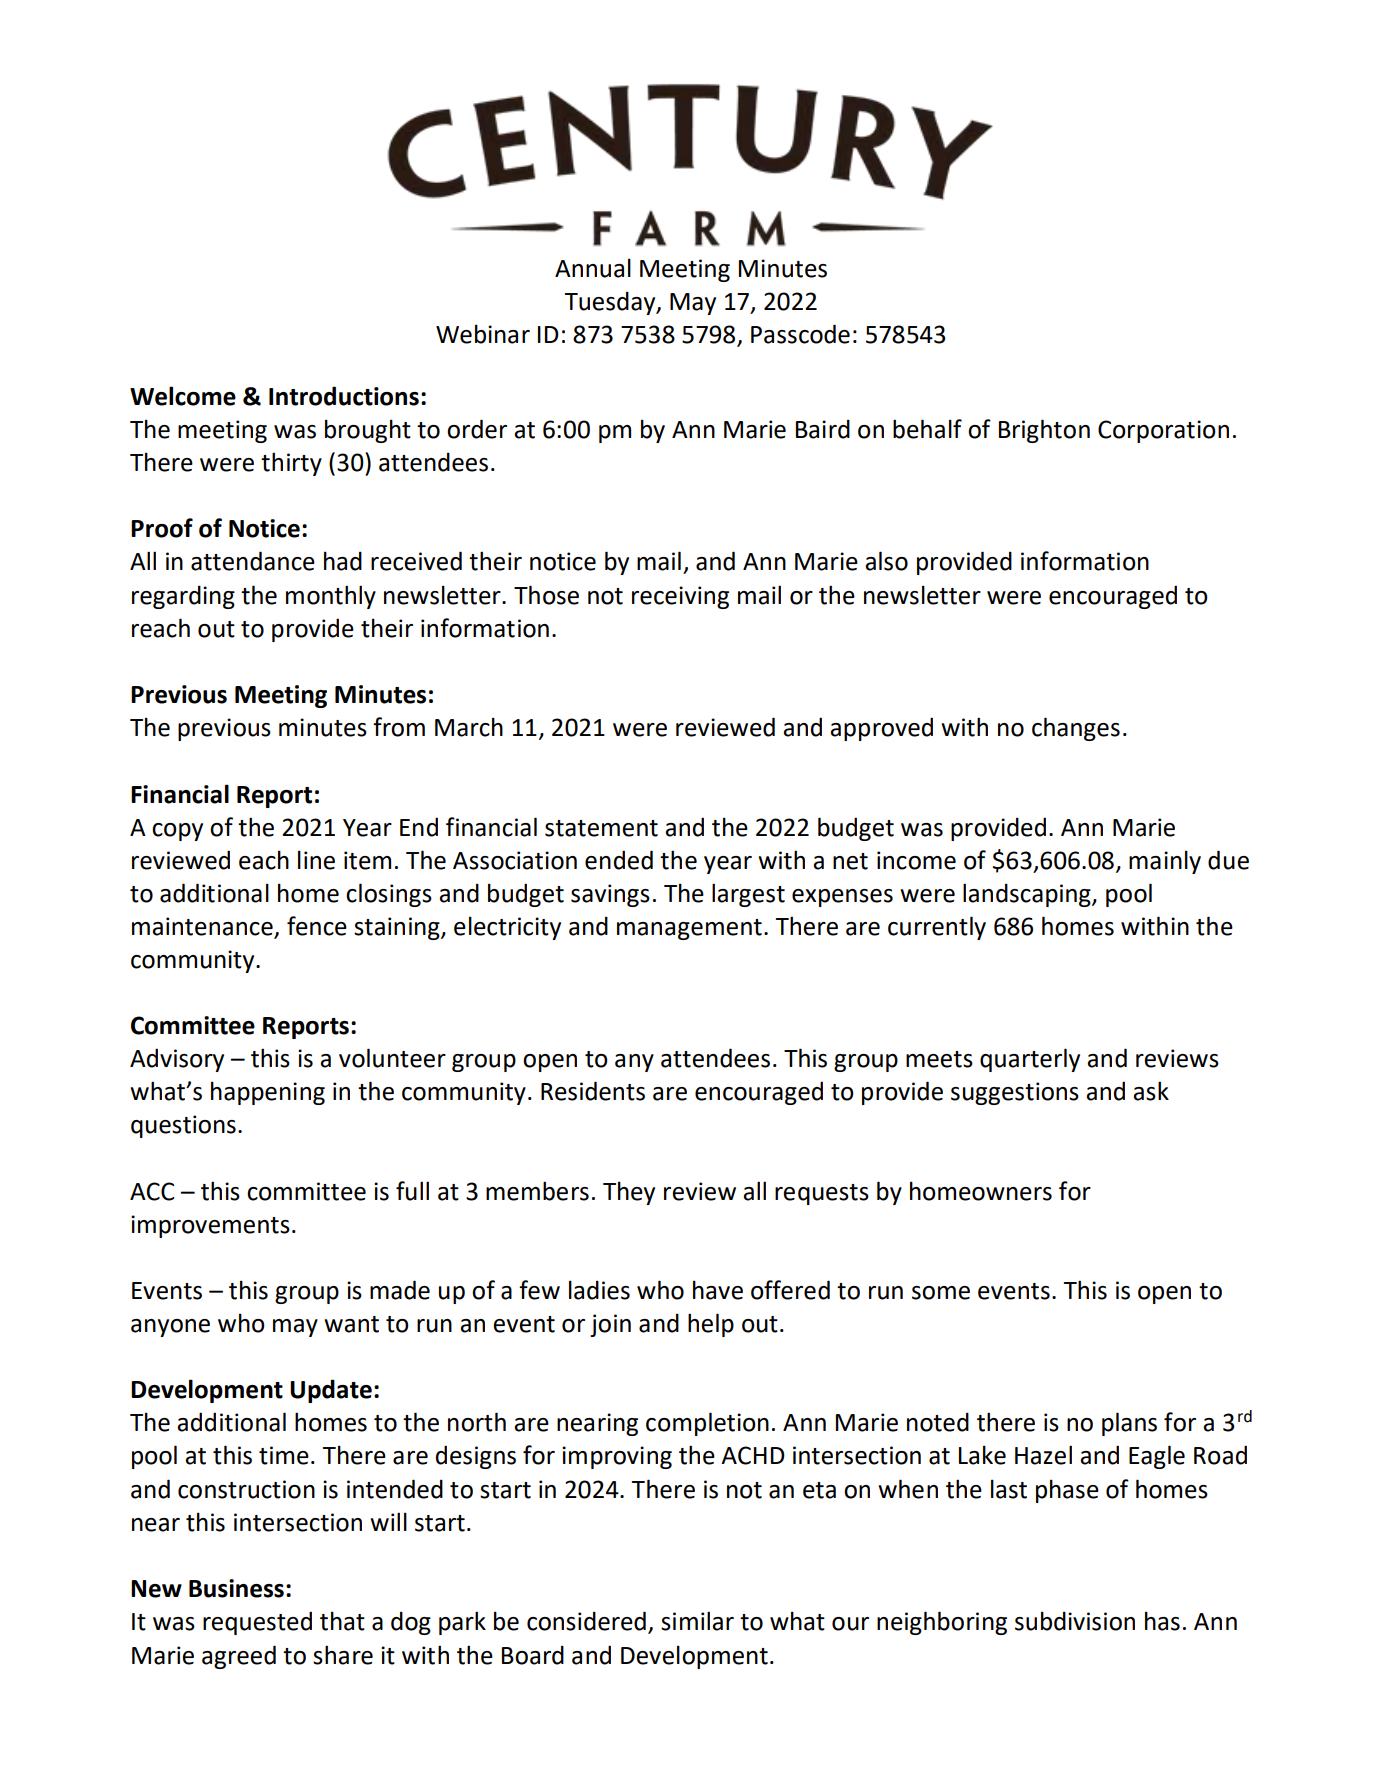  What do you see at coordinates (344, 396) in the image?
I see `Introductions` at bounding box center [344, 396].
